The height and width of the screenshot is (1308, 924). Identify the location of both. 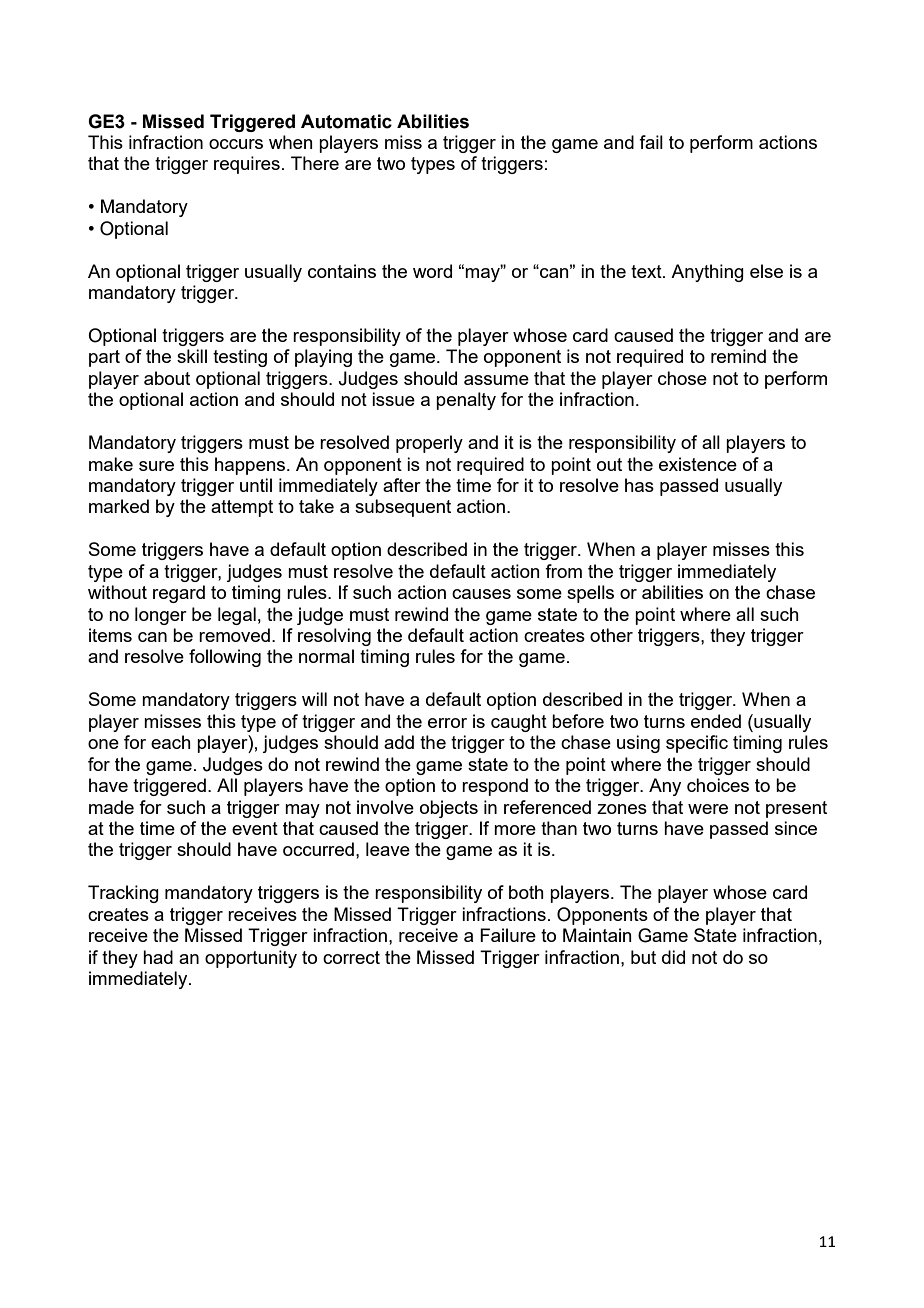
(526, 892).
